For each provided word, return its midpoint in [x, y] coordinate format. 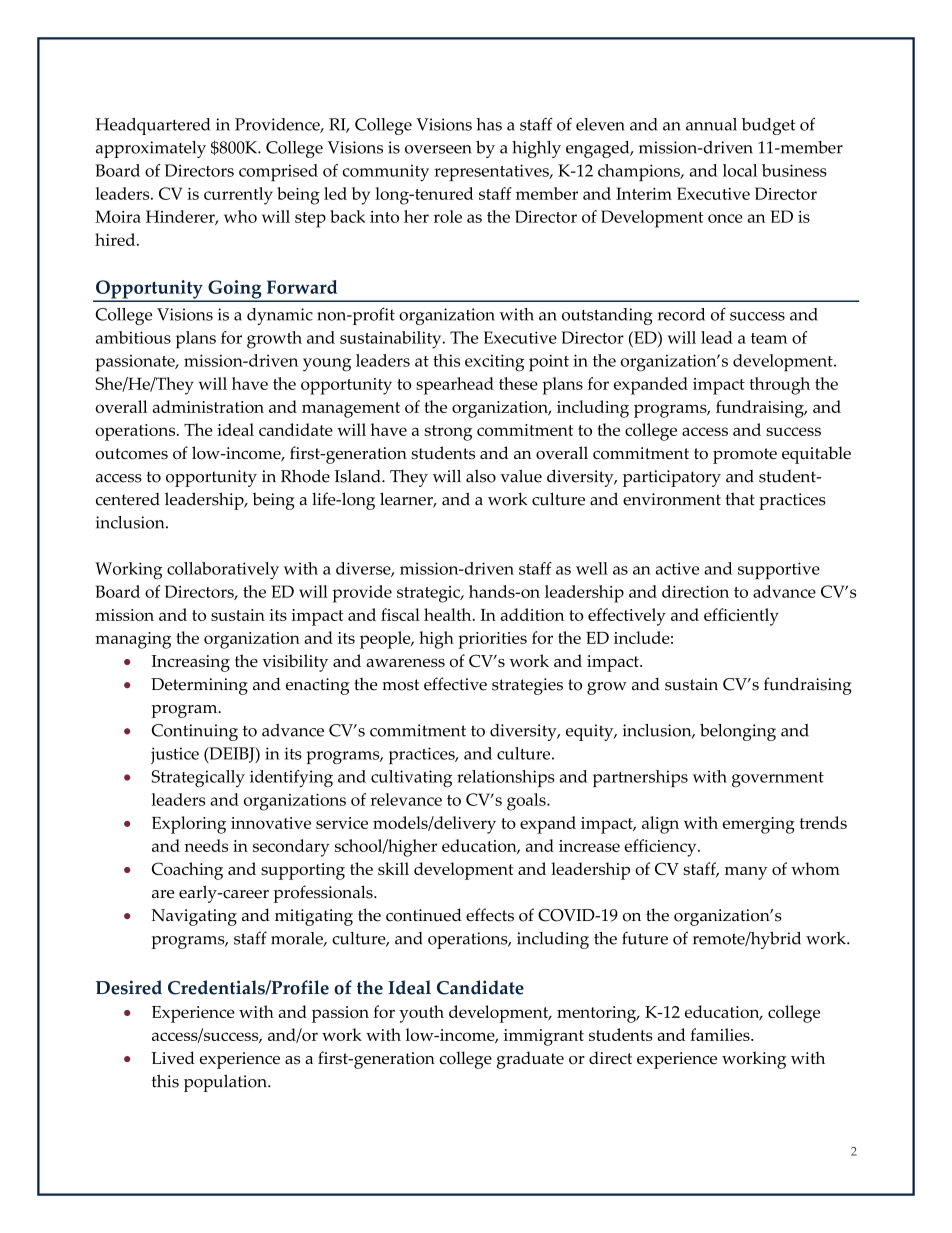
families [721, 1034]
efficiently [741, 617]
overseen [438, 149]
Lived [173, 1057]
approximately [151, 149]
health [449, 614]
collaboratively [223, 571]
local [740, 170]
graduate [530, 1060]
